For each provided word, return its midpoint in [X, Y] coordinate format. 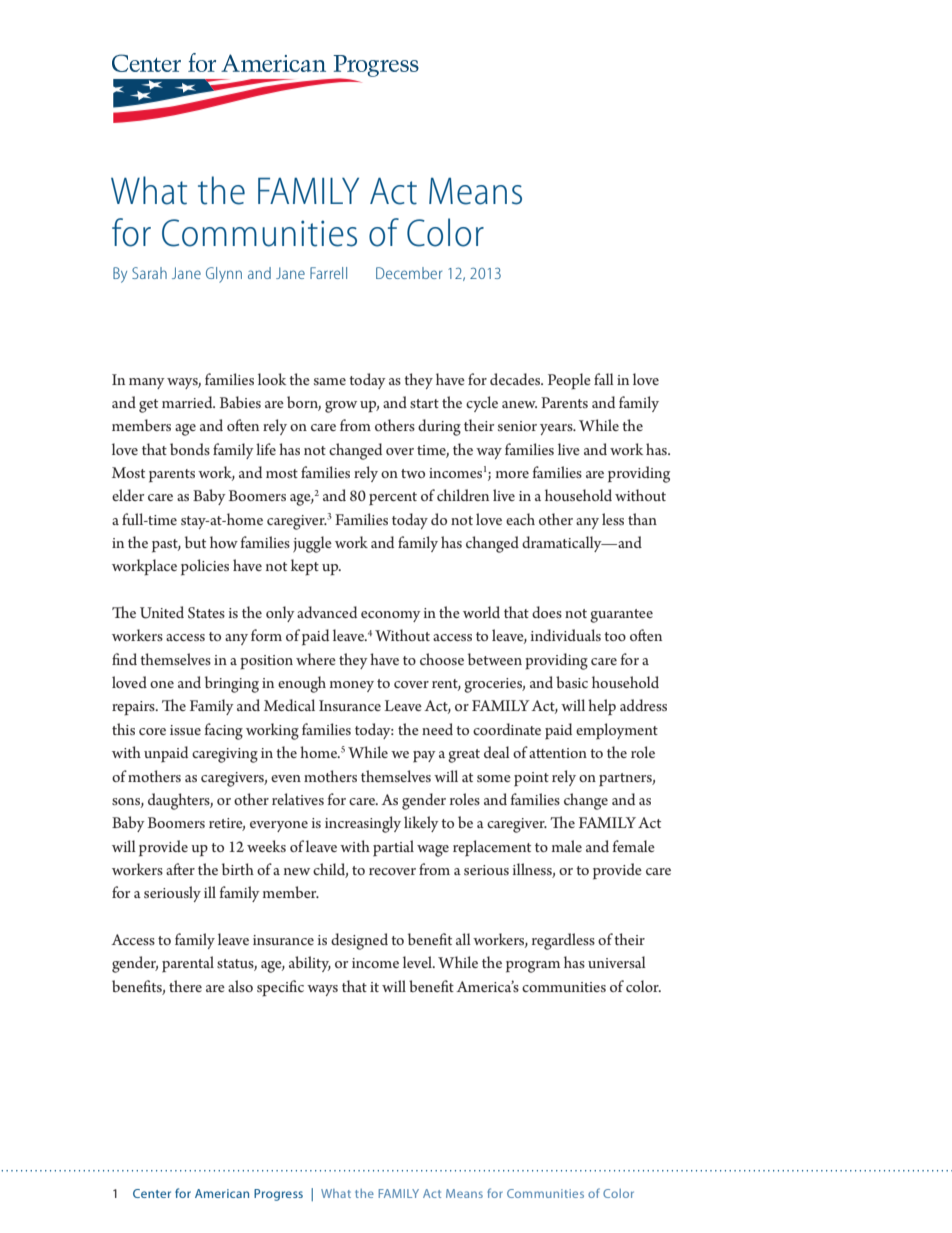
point [531, 779]
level [418, 962]
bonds [190, 449]
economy [391, 616]
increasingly [363, 824]
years [557, 429]
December [409, 273]
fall [604, 379]
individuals [566, 635]
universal [617, 962]
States [206, 613]
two [413, 473]
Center [152, 1193]
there [185, 986]
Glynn [224, 275]
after [180, 869]
